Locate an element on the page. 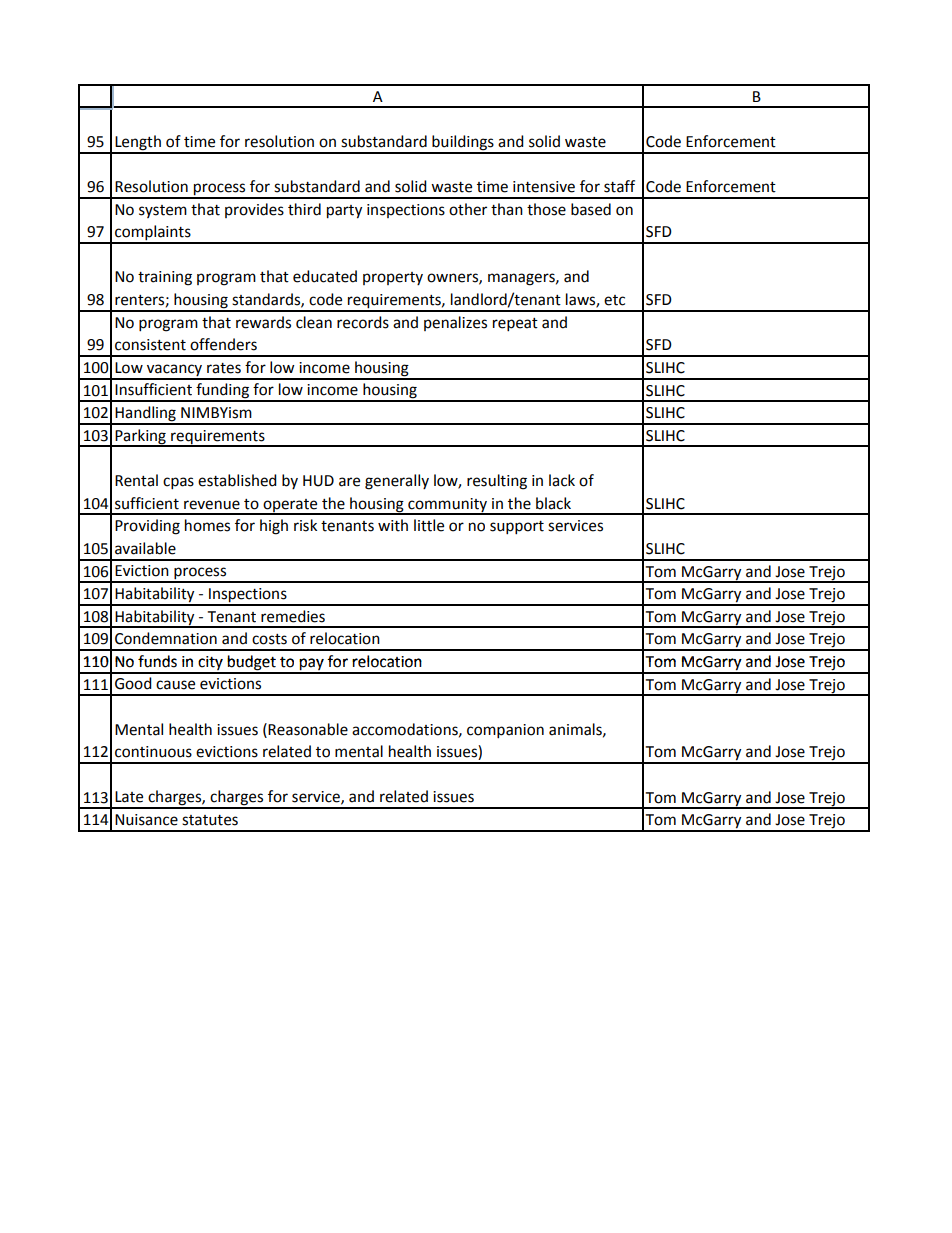 The height and width of the image is (1233, 952). party is located at coordinates (344, 212).
